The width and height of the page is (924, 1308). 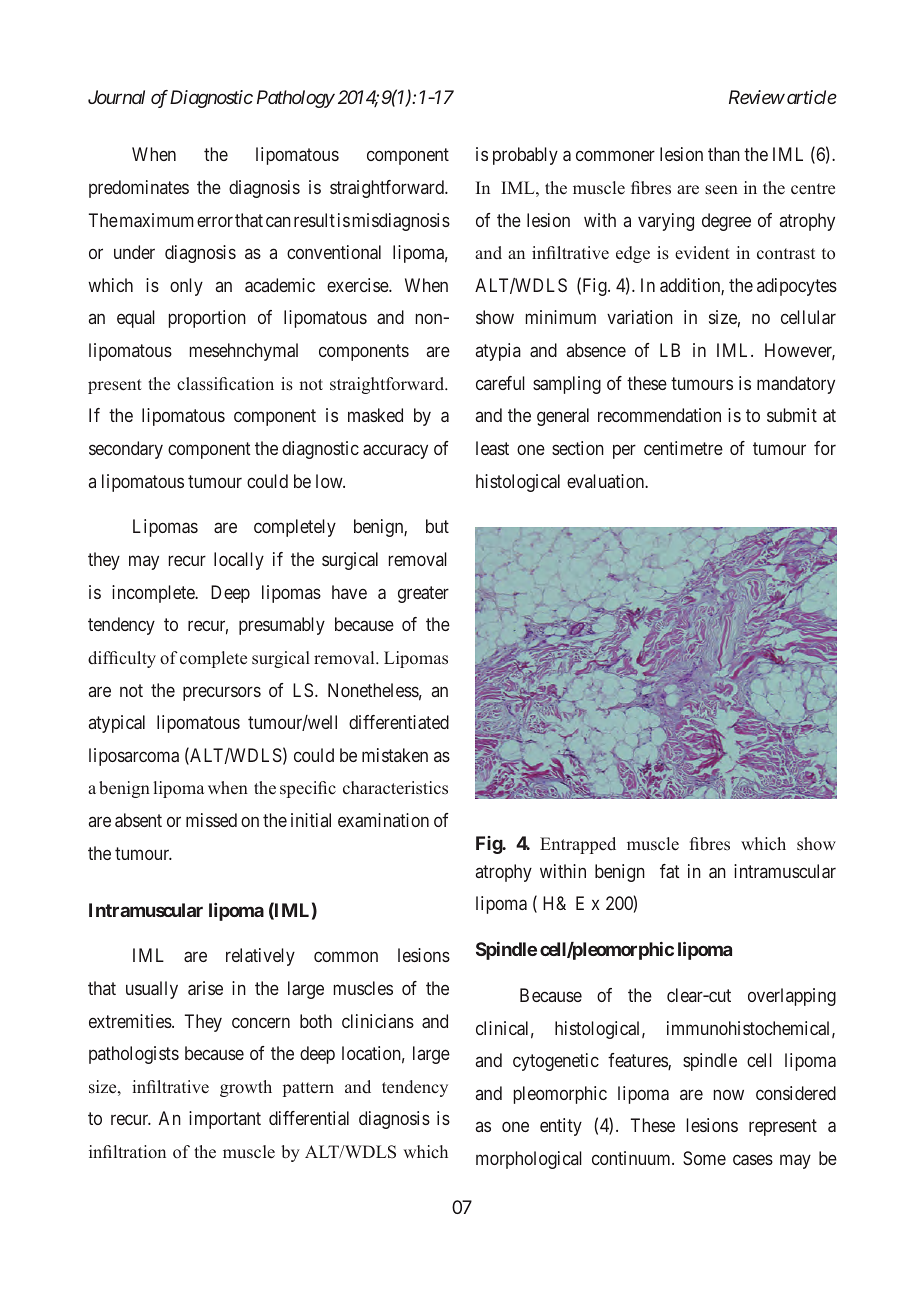 I want to click on evaluation, so click(x=607, y=481).
